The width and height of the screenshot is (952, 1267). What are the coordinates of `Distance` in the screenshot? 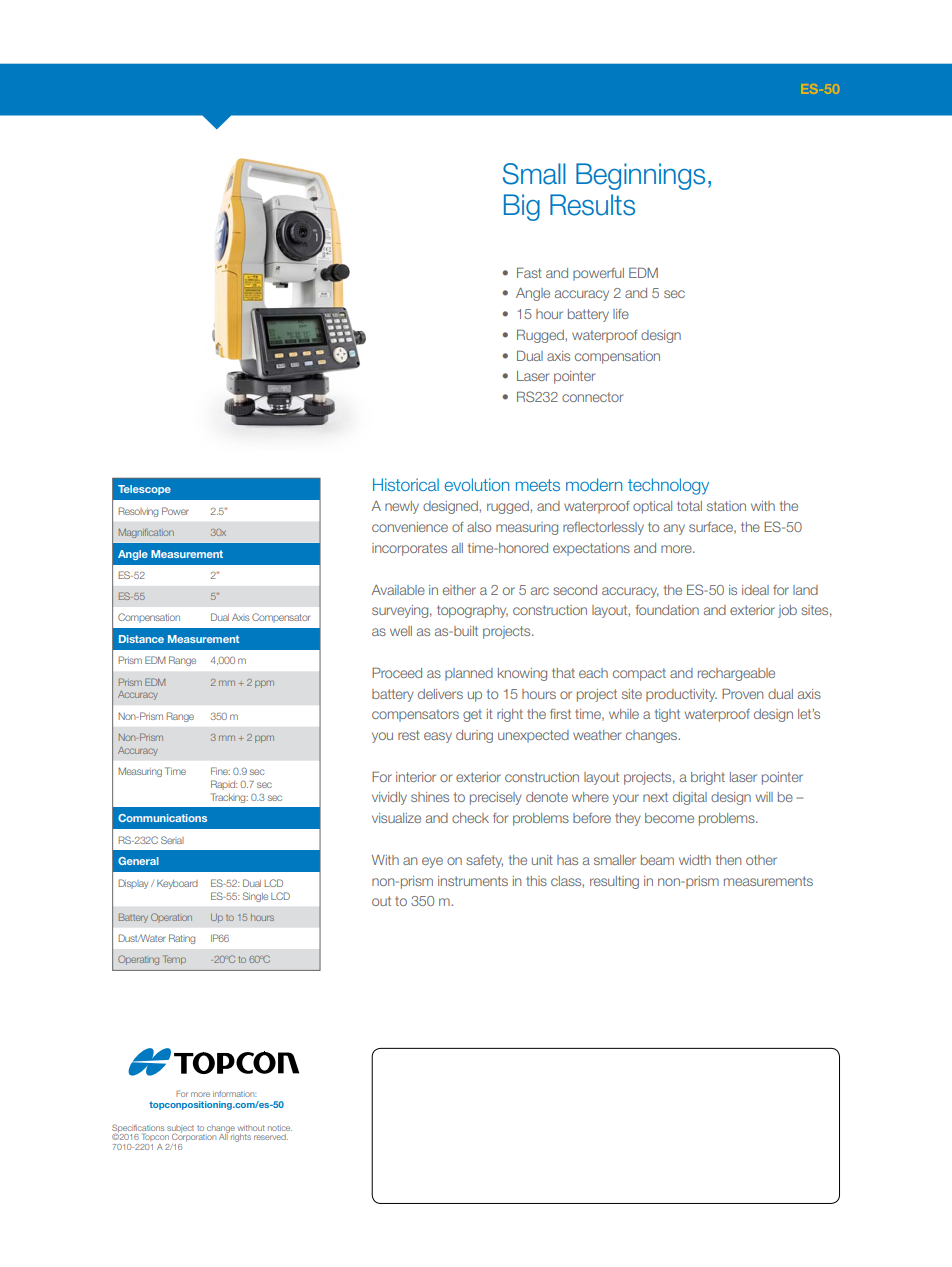 It's located at (141, 639).
